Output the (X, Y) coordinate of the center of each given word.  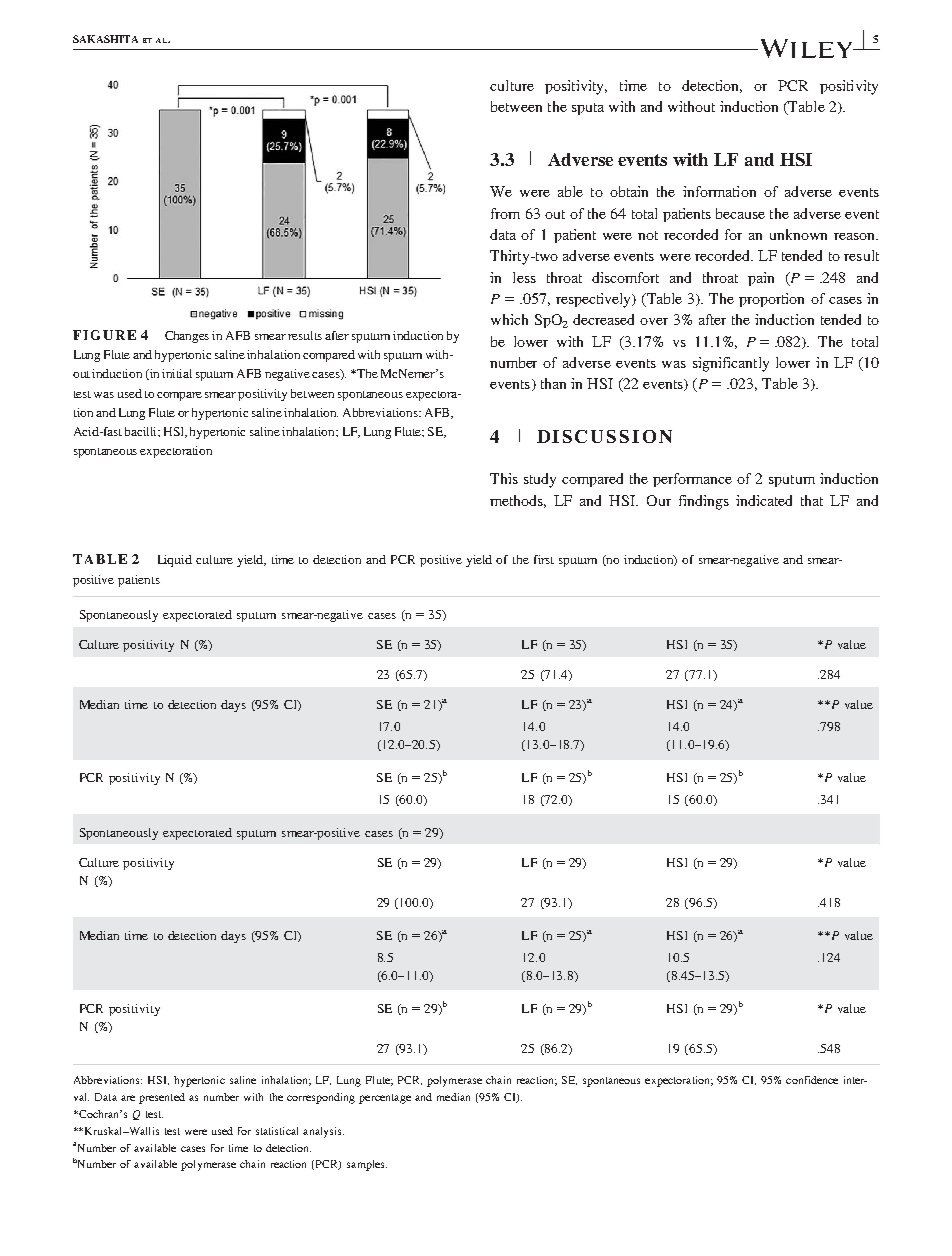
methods (518, 501)
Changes (187, 337)
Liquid (175, 561)
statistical (277, 1131)
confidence (812, 1080)
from (505, 213)
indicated (764, 500)
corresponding (321, 1098)
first (544, 559)
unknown (798, 234)
